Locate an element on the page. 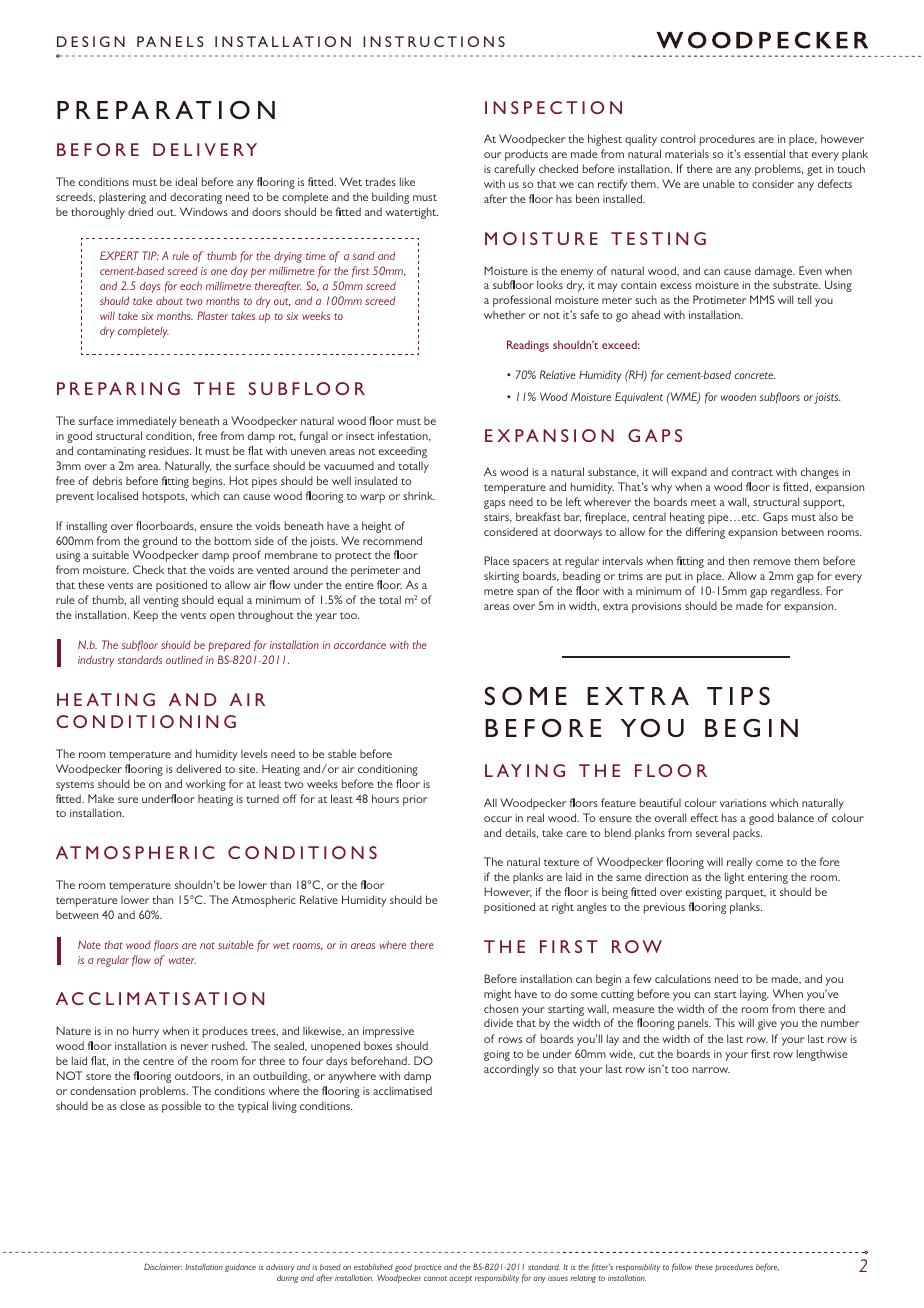 The height and width of the document is (1308, 924). venting is located at coordinates (161, 601).
